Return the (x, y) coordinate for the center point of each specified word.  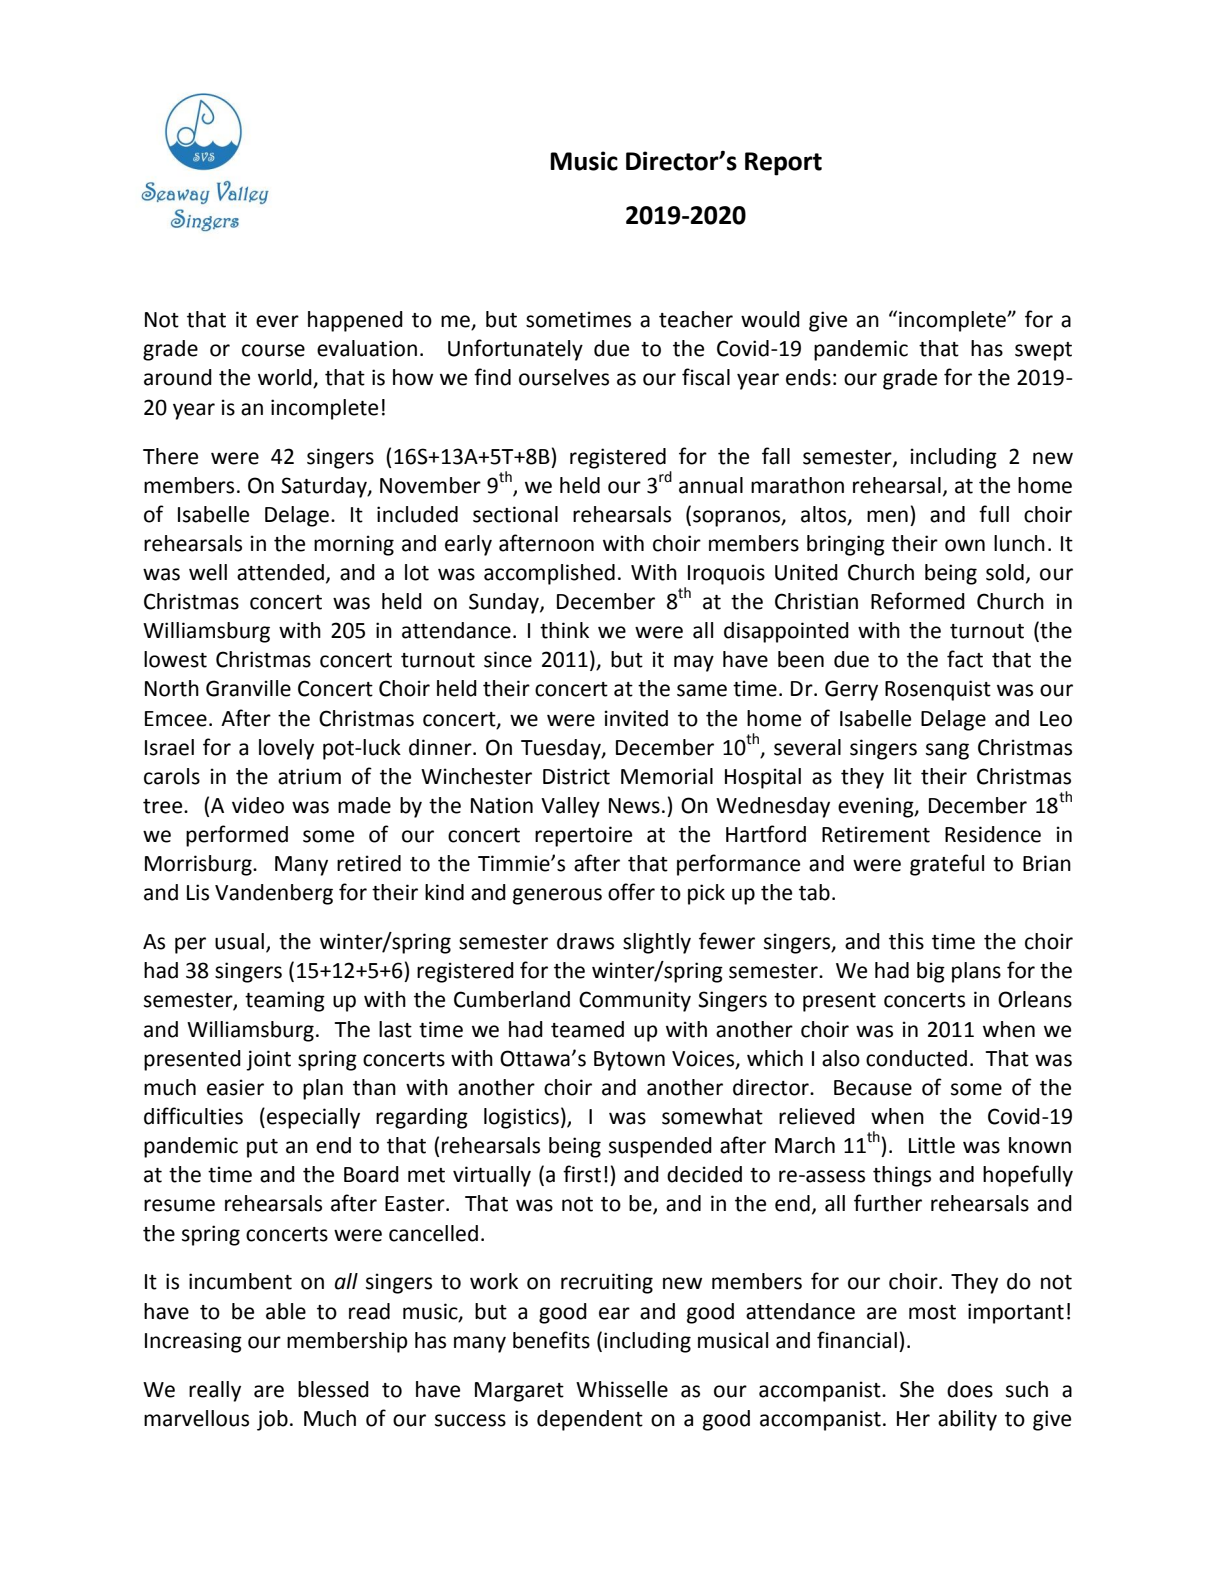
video (258, 805)
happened (355, 321)
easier (235, 1087)
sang (947, 751)
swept (1043, 351)
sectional (515, 514)
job (272, 1420)
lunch (1019, 543)
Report (783, 164)
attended (280, 572)
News (634, 806)
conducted (916, 1058)
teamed (587, 1029)
